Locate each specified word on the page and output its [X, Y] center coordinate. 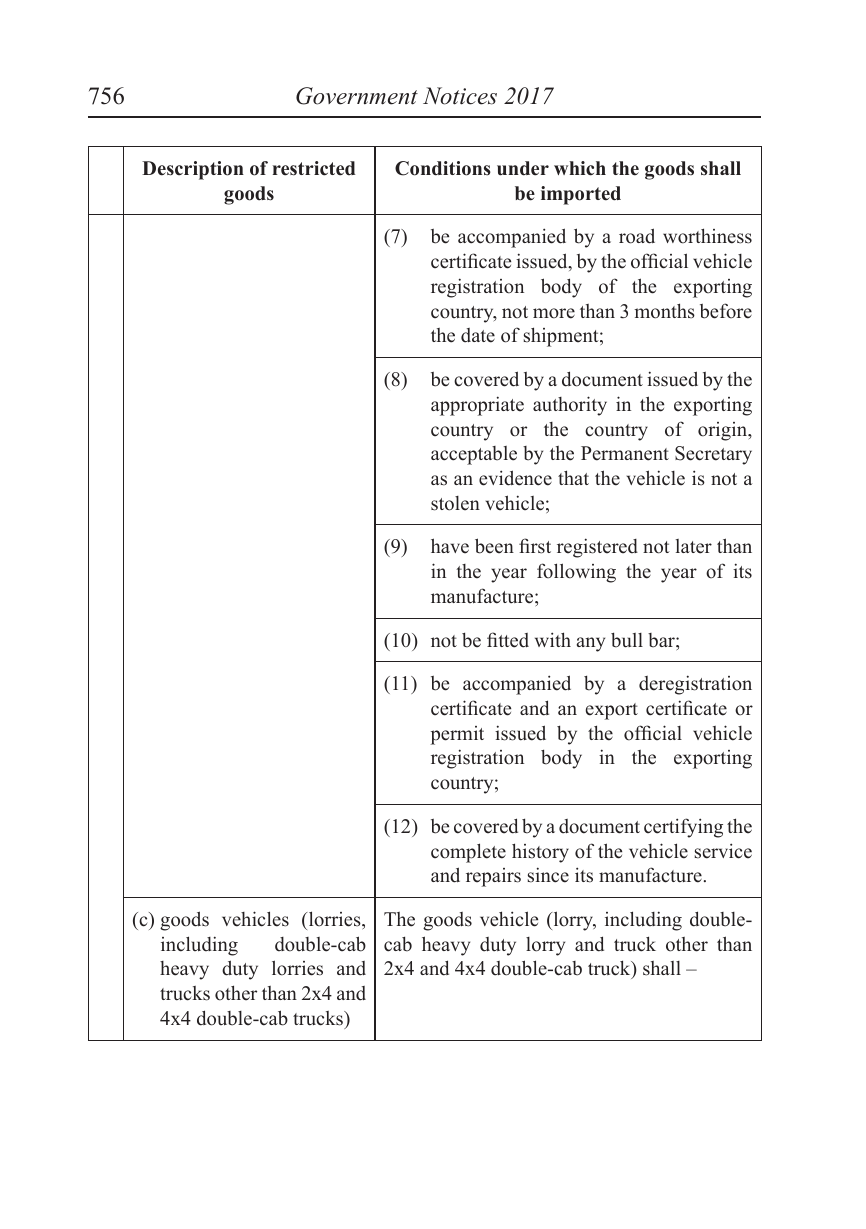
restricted [314, 168]
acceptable [474, 455]
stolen [455, 503]
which [580, 168]
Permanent [625, 453]
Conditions [443, 168]
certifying [683, 828]
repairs [493, 877]
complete [468, 853]
